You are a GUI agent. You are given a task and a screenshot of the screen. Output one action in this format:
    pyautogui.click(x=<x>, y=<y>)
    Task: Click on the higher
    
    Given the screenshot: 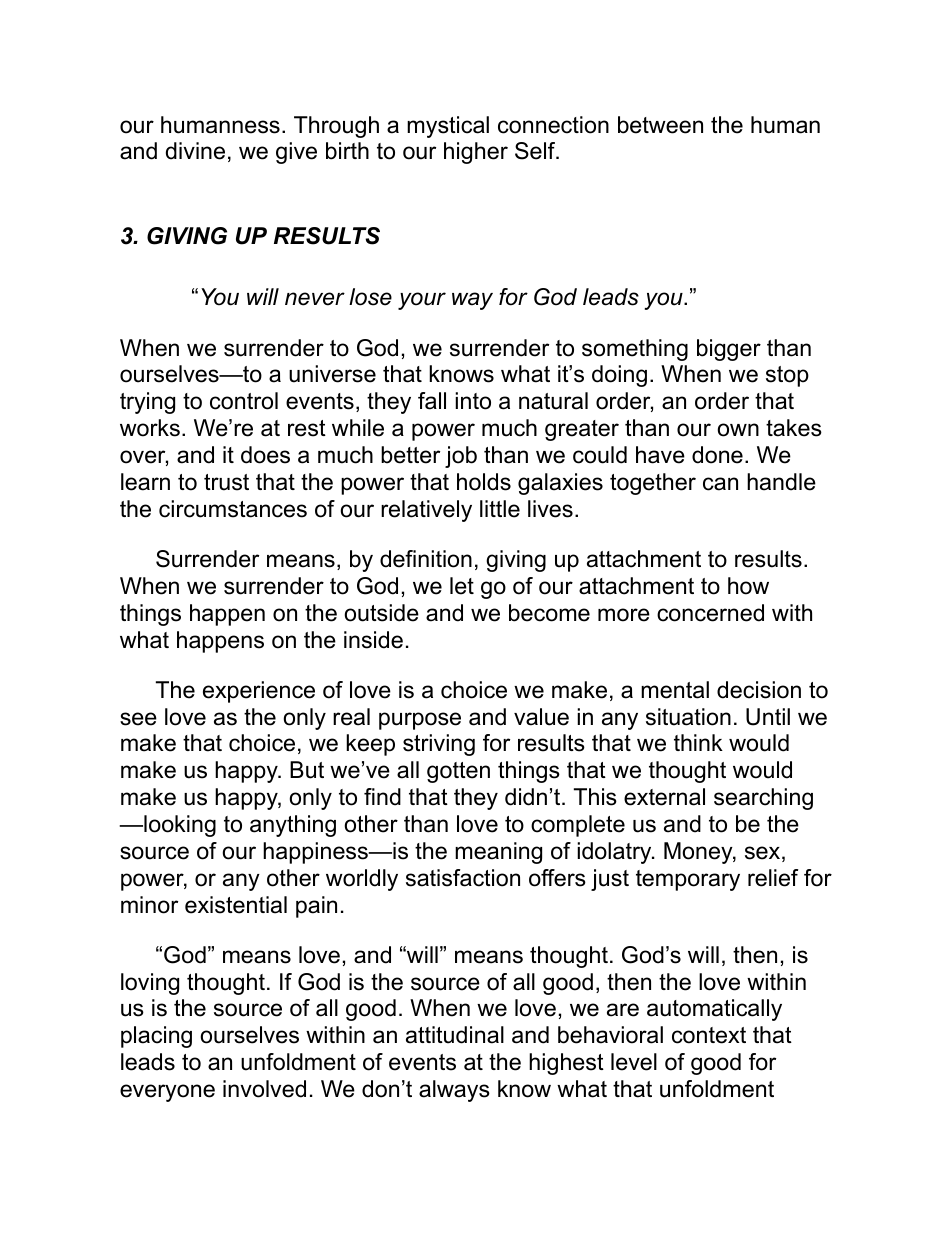 What is the action you would take?
    pyautogui.click(x=476, y=153)
